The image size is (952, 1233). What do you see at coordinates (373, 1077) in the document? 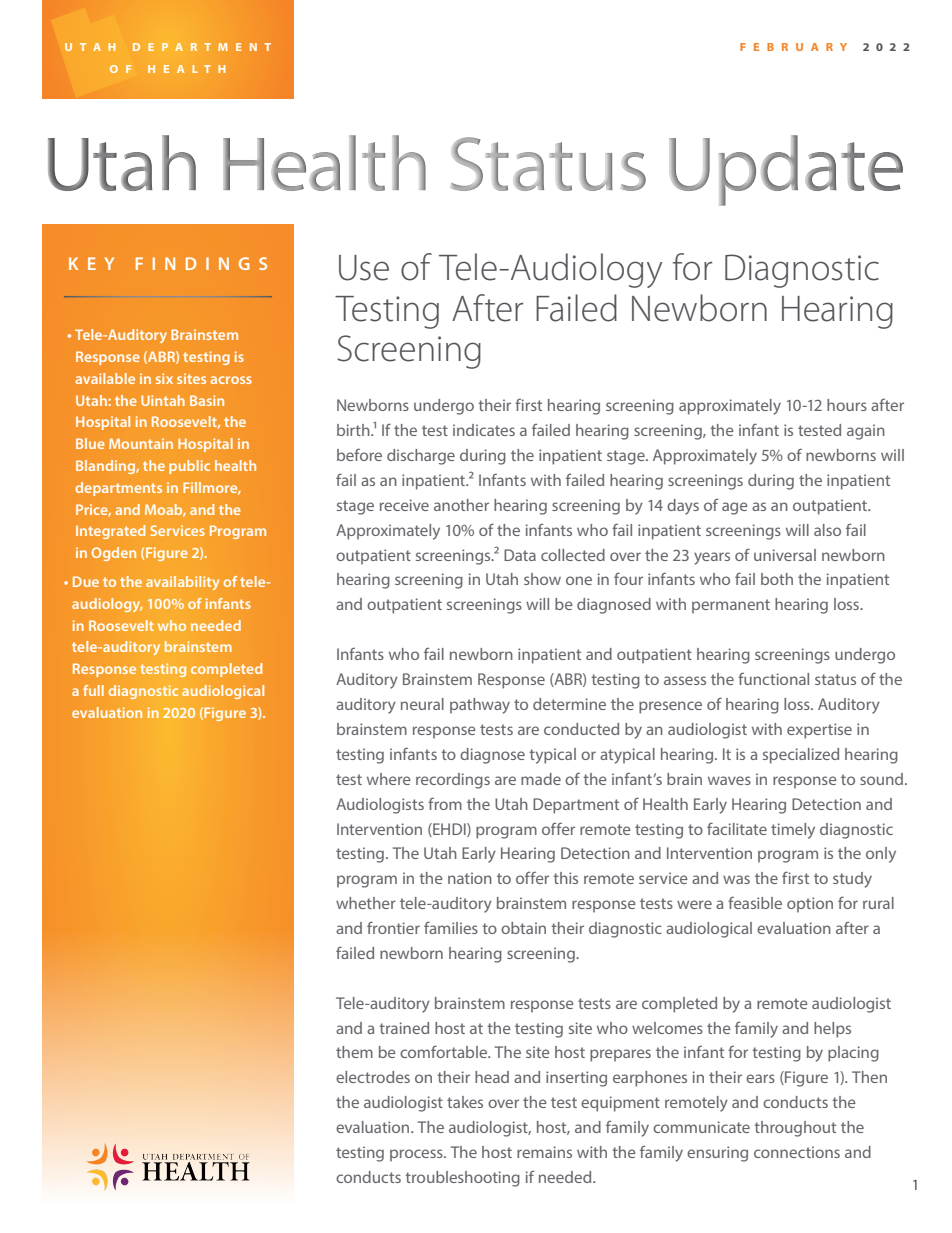
I see `electrodes` at bounding box center [373, 1077].
